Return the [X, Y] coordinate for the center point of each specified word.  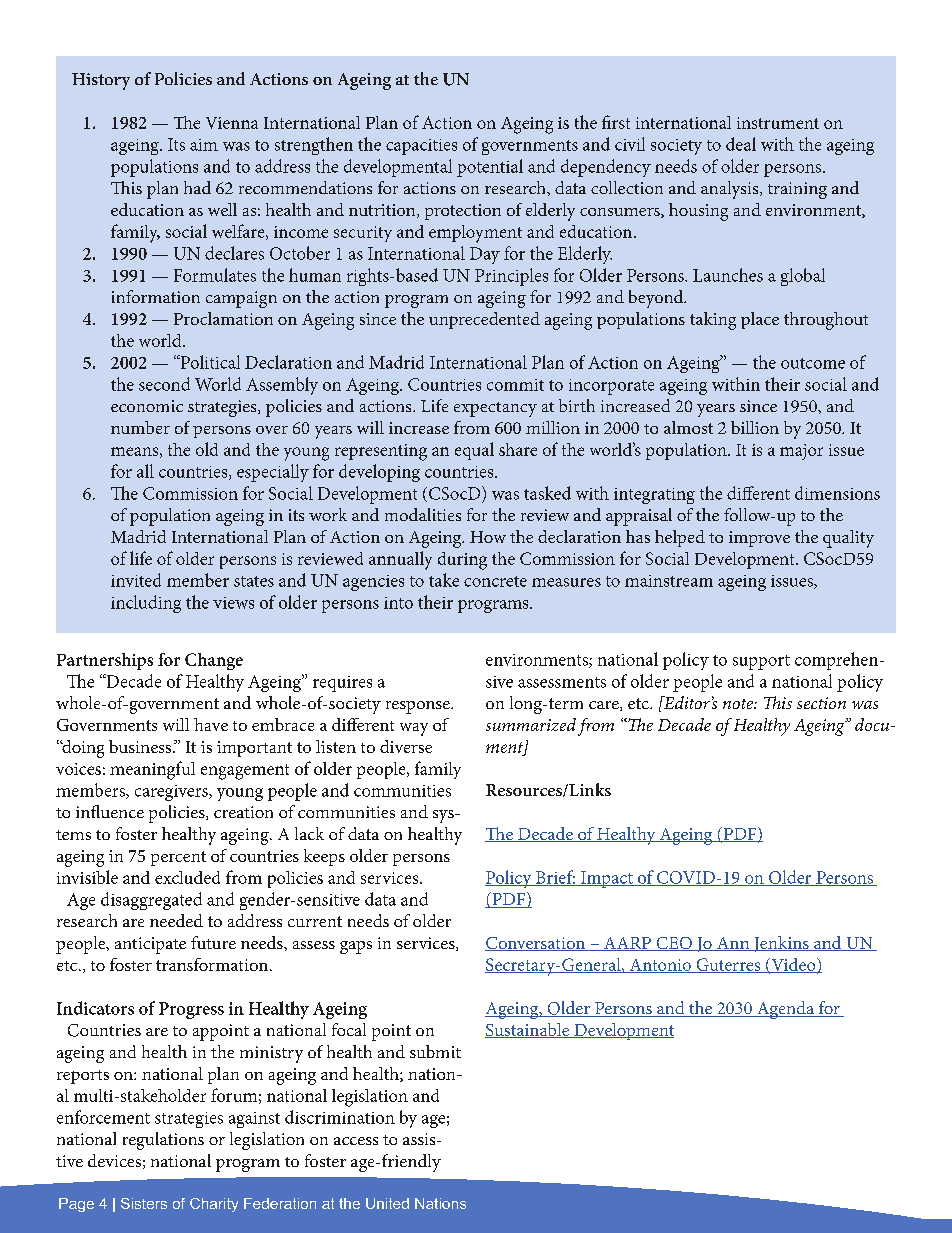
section [821, 703]
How [488, 537]
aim [204, 145]
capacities [421, 147]
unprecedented [484, 320]
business [141, 746]
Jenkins [781, 944]
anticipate [150, 945]
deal [741, 144]
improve [759, 539]
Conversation [536, 944]
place [760, 320]
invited [136, 580]
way [414, 729]
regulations [163, 1141]
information [156, 296]
